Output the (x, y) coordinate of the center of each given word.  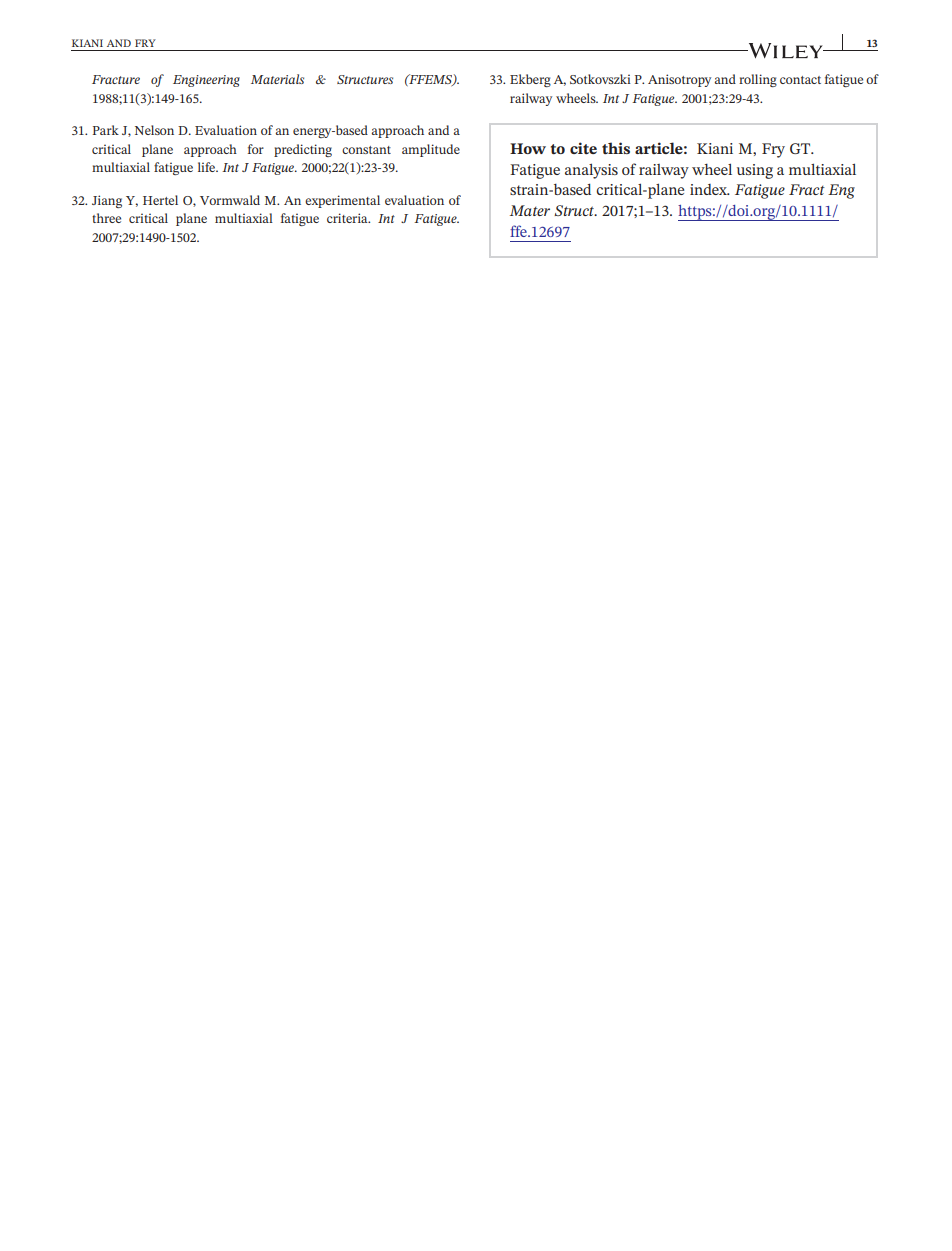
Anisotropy (679, 80)
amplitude (431, 150)
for (256, 149)
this (616, 148)
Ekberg (530, 80)
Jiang (107, 201)
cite (583, 148)
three (106, 218)
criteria (348, 218)
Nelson (154, 130)
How (528, 148)
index (709, 189)
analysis (591, 171)
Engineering (206, 81)
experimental (342, 201)
